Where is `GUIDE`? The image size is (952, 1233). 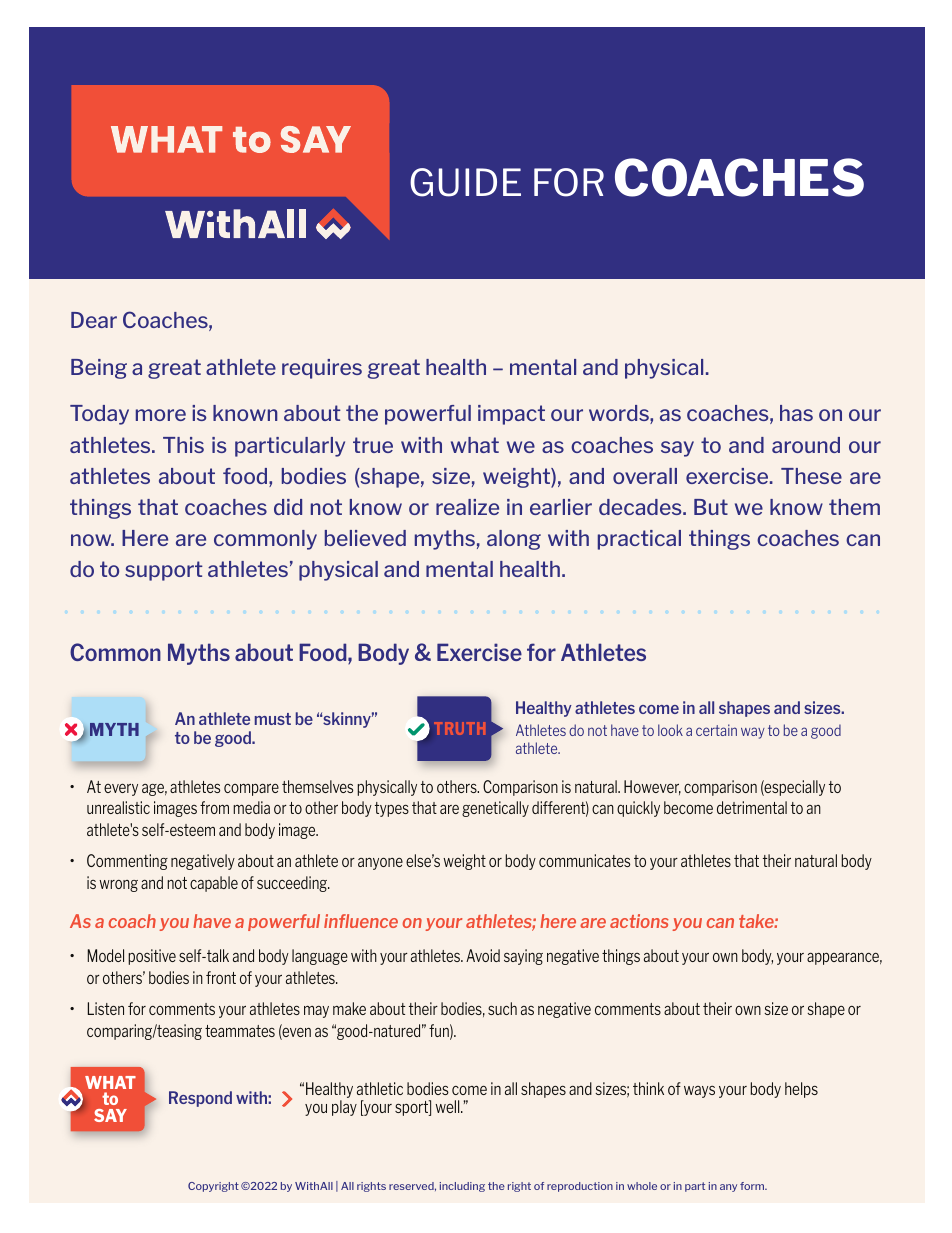 GUIDE is located at coordinates (465, 182).
